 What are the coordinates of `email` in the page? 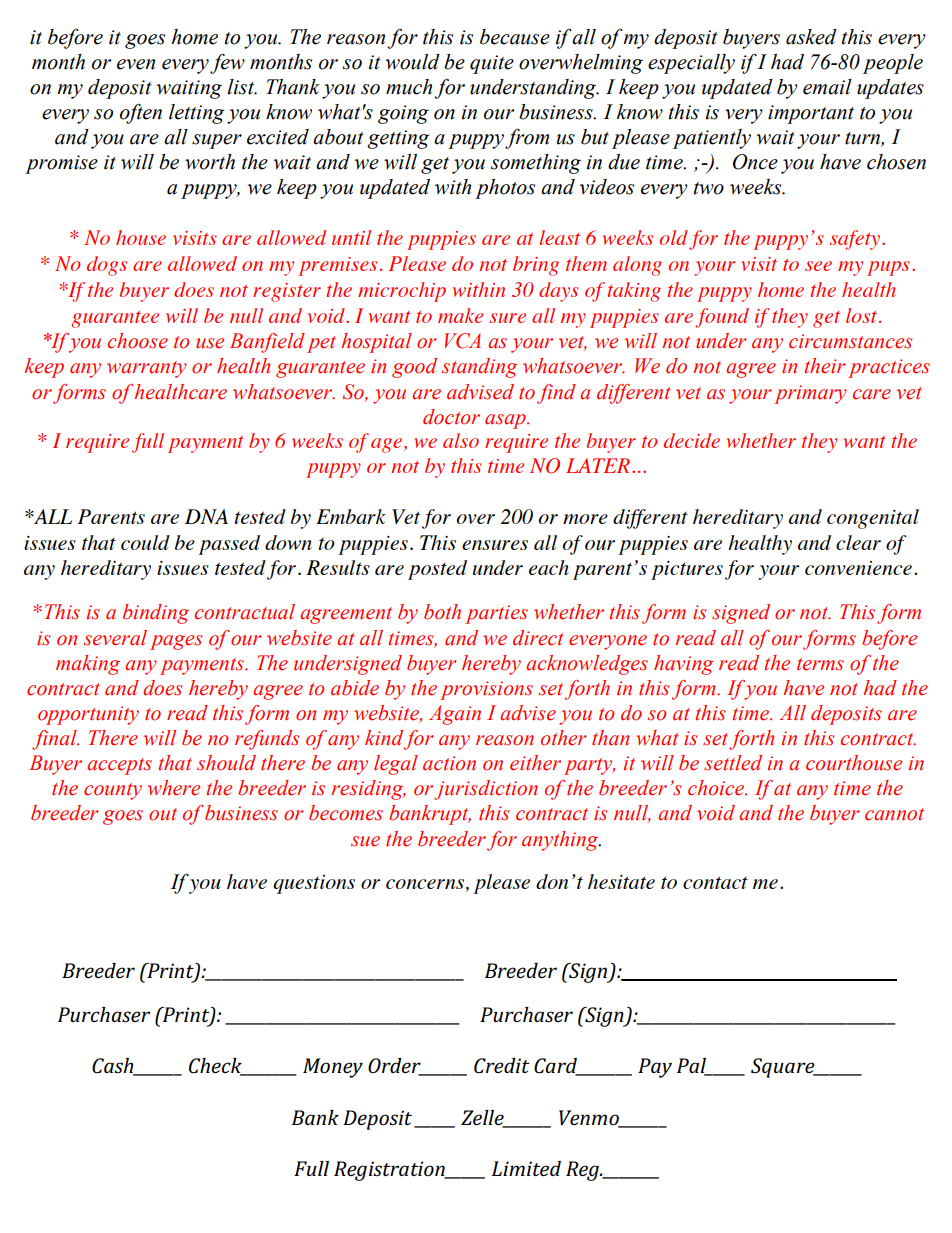 It's located at (827, 87).
